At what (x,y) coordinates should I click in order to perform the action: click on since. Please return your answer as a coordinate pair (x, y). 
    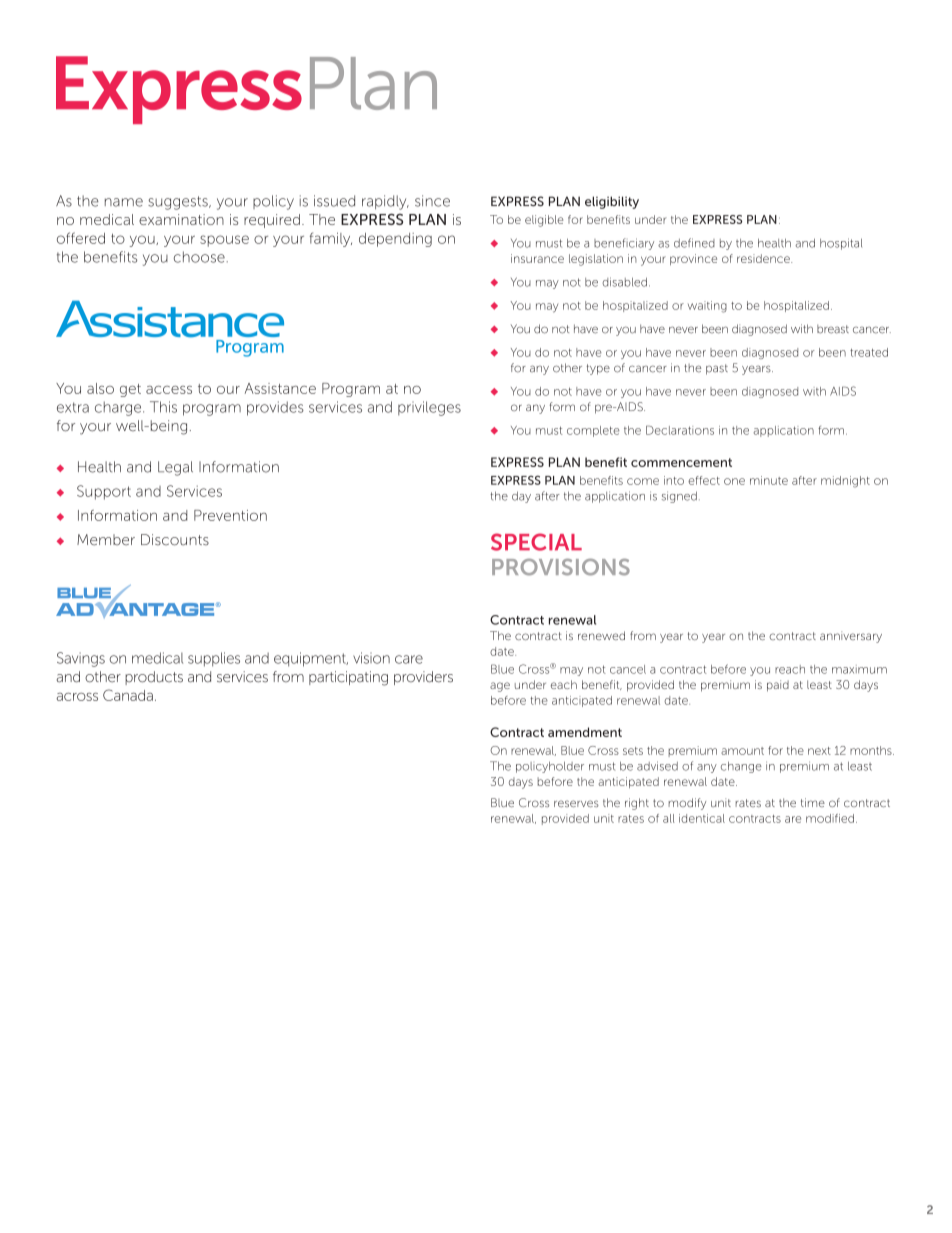
    Looking at the image, I should click on (432, 201).
